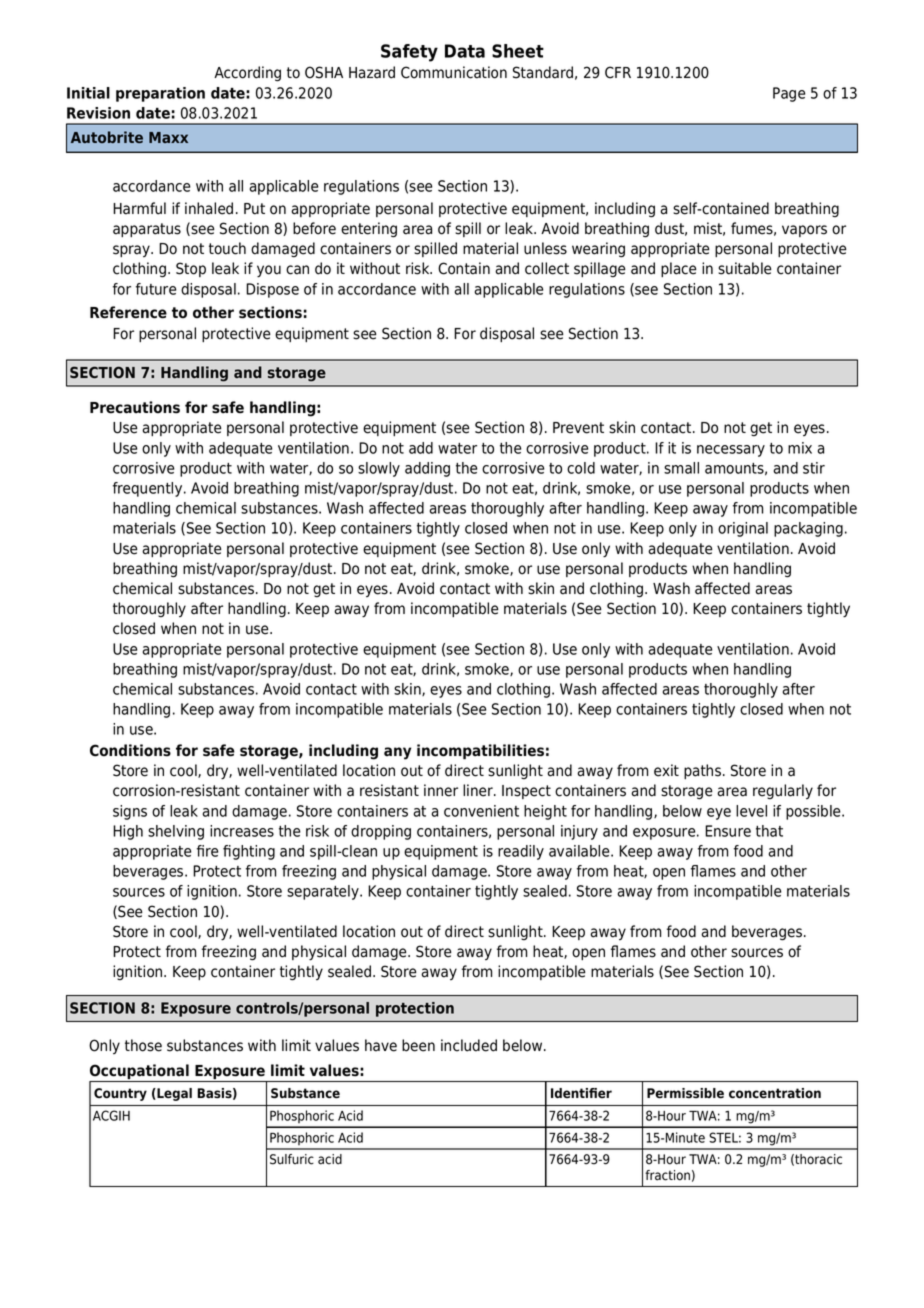  Describe the element at coordinates (667, 1175) in the screenshot. I see `fraction` at that location.
